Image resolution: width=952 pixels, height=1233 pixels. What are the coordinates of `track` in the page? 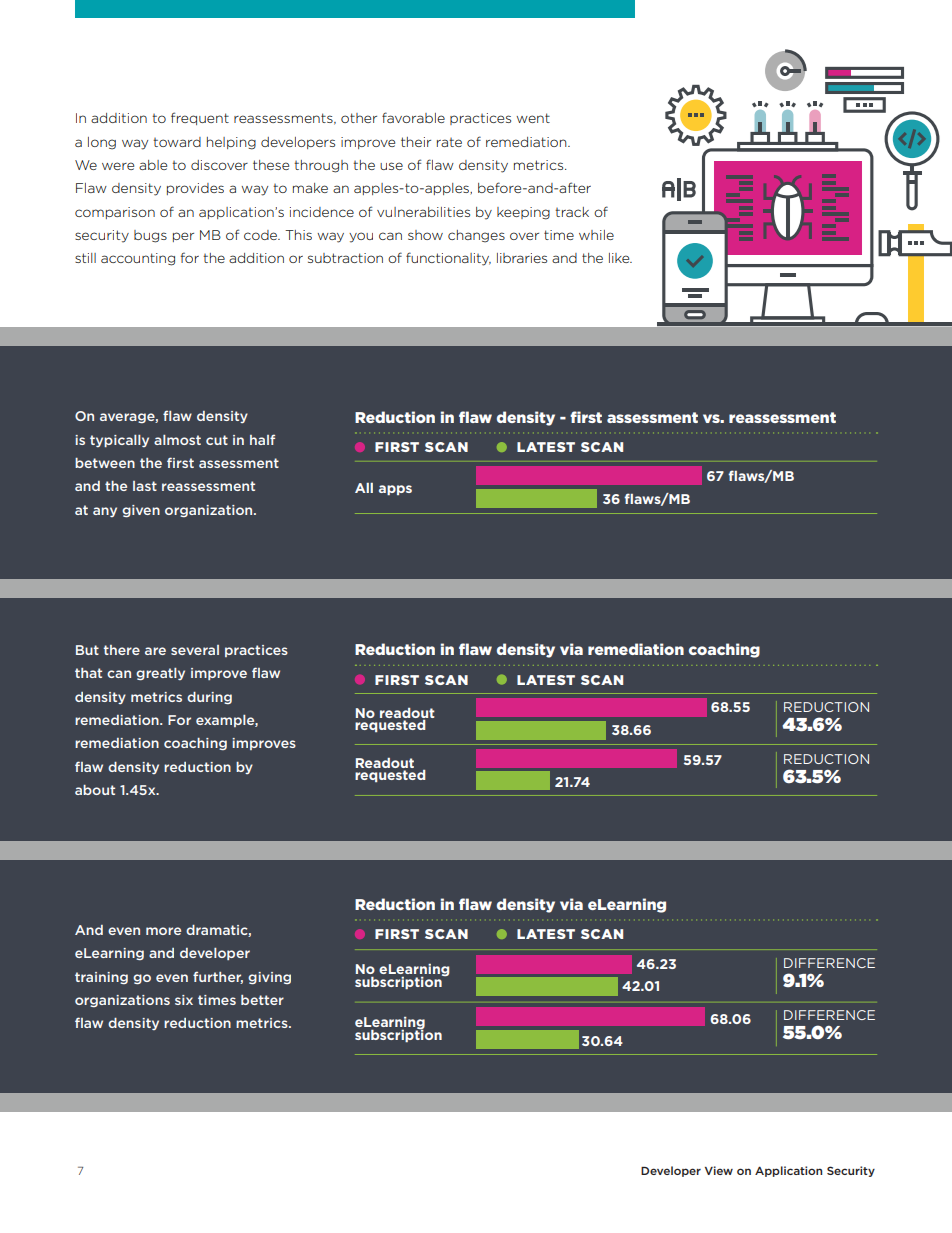 It's located at (572, 212).
